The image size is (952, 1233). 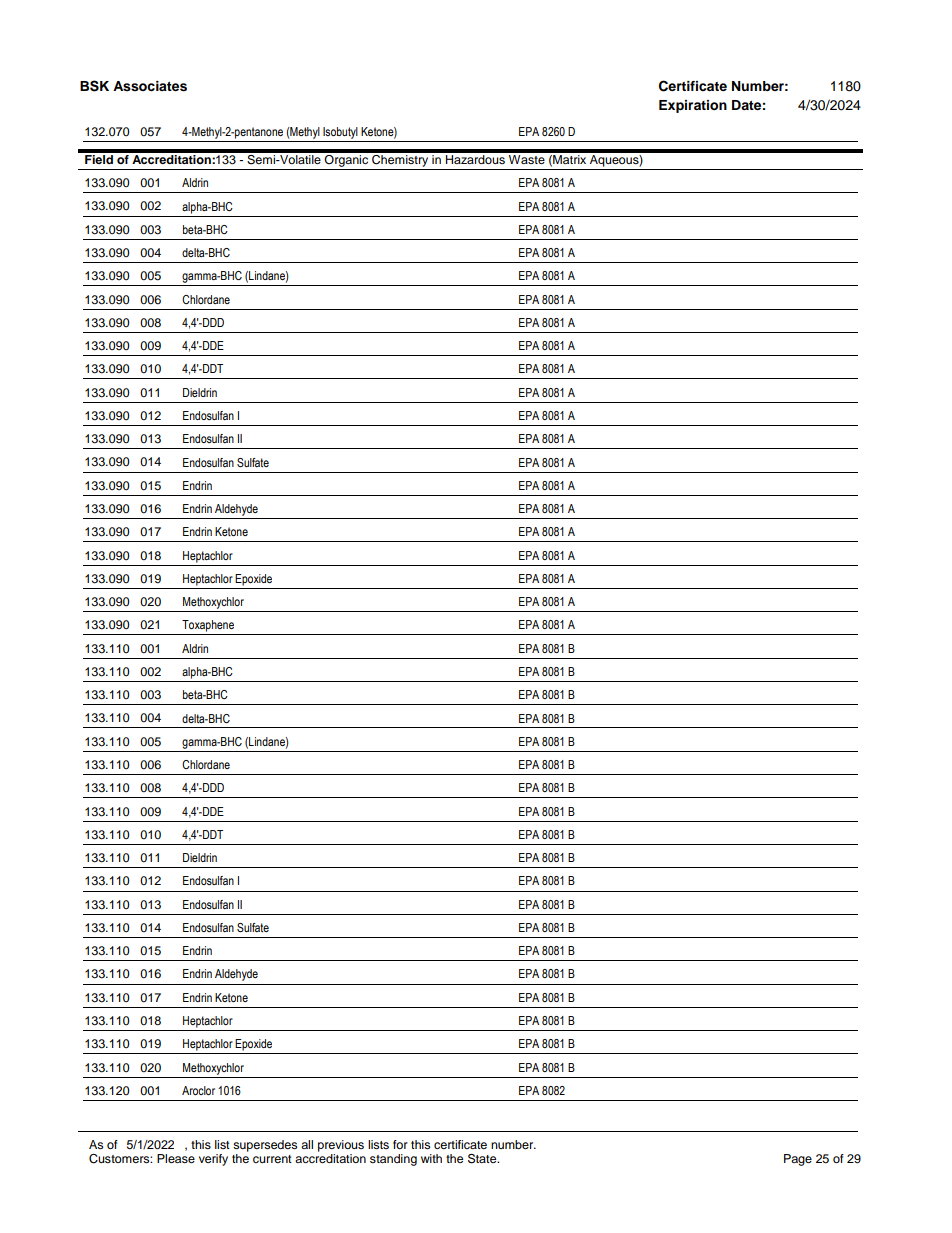 I want to click on Page, so click(x=798, y=1160).
